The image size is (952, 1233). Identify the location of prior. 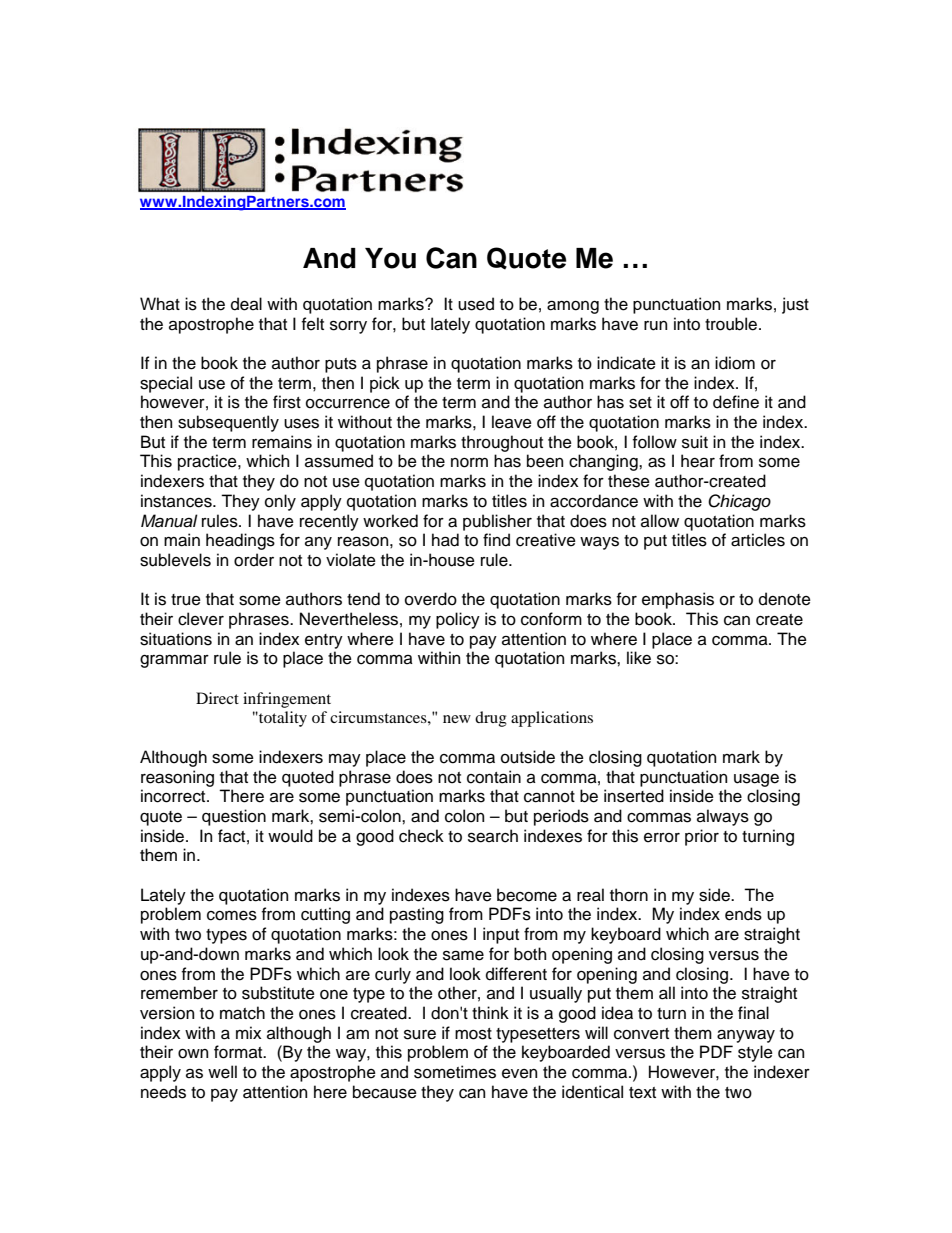
(702, 837).
